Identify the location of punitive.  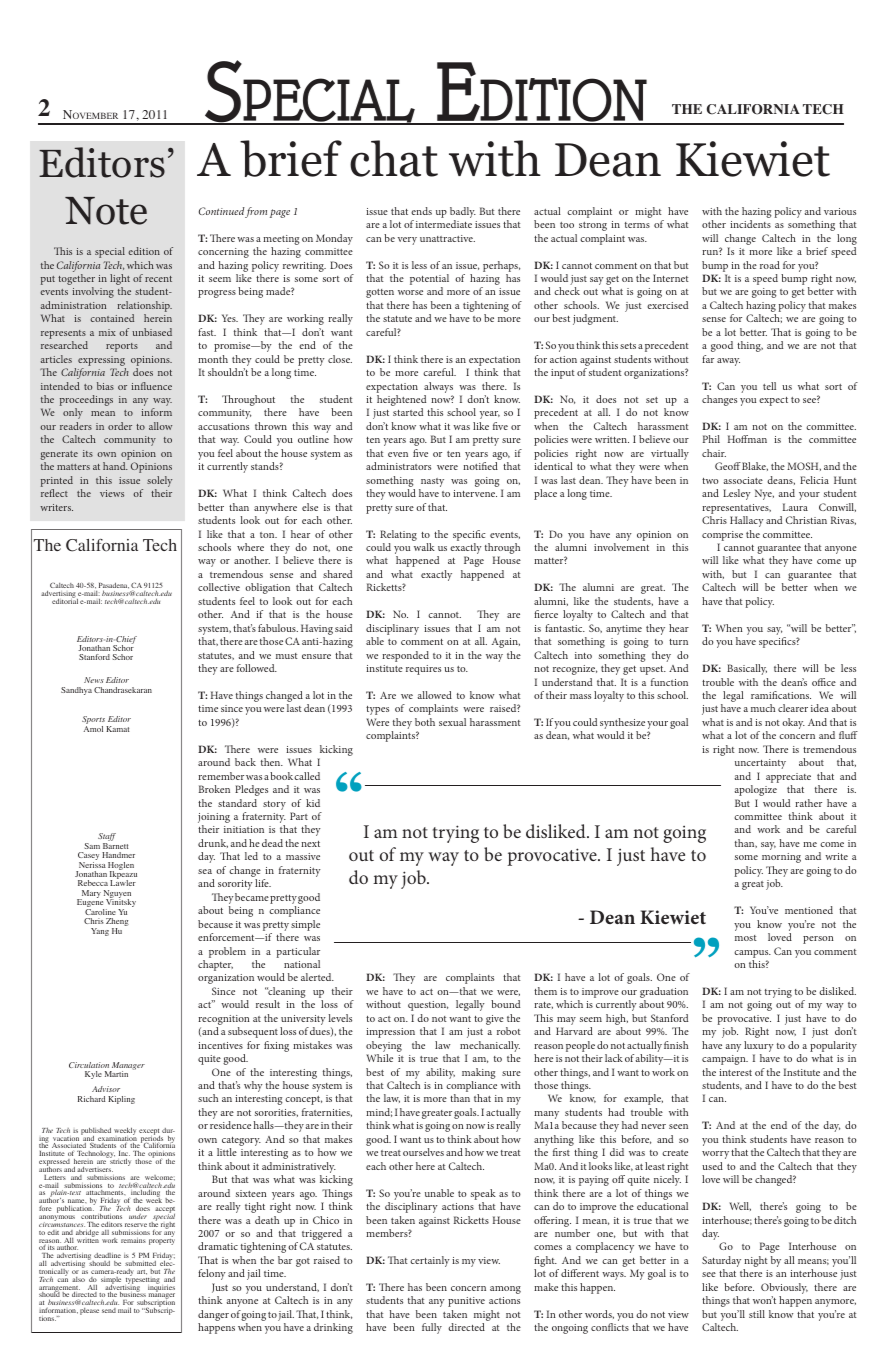
(466, 1302).
